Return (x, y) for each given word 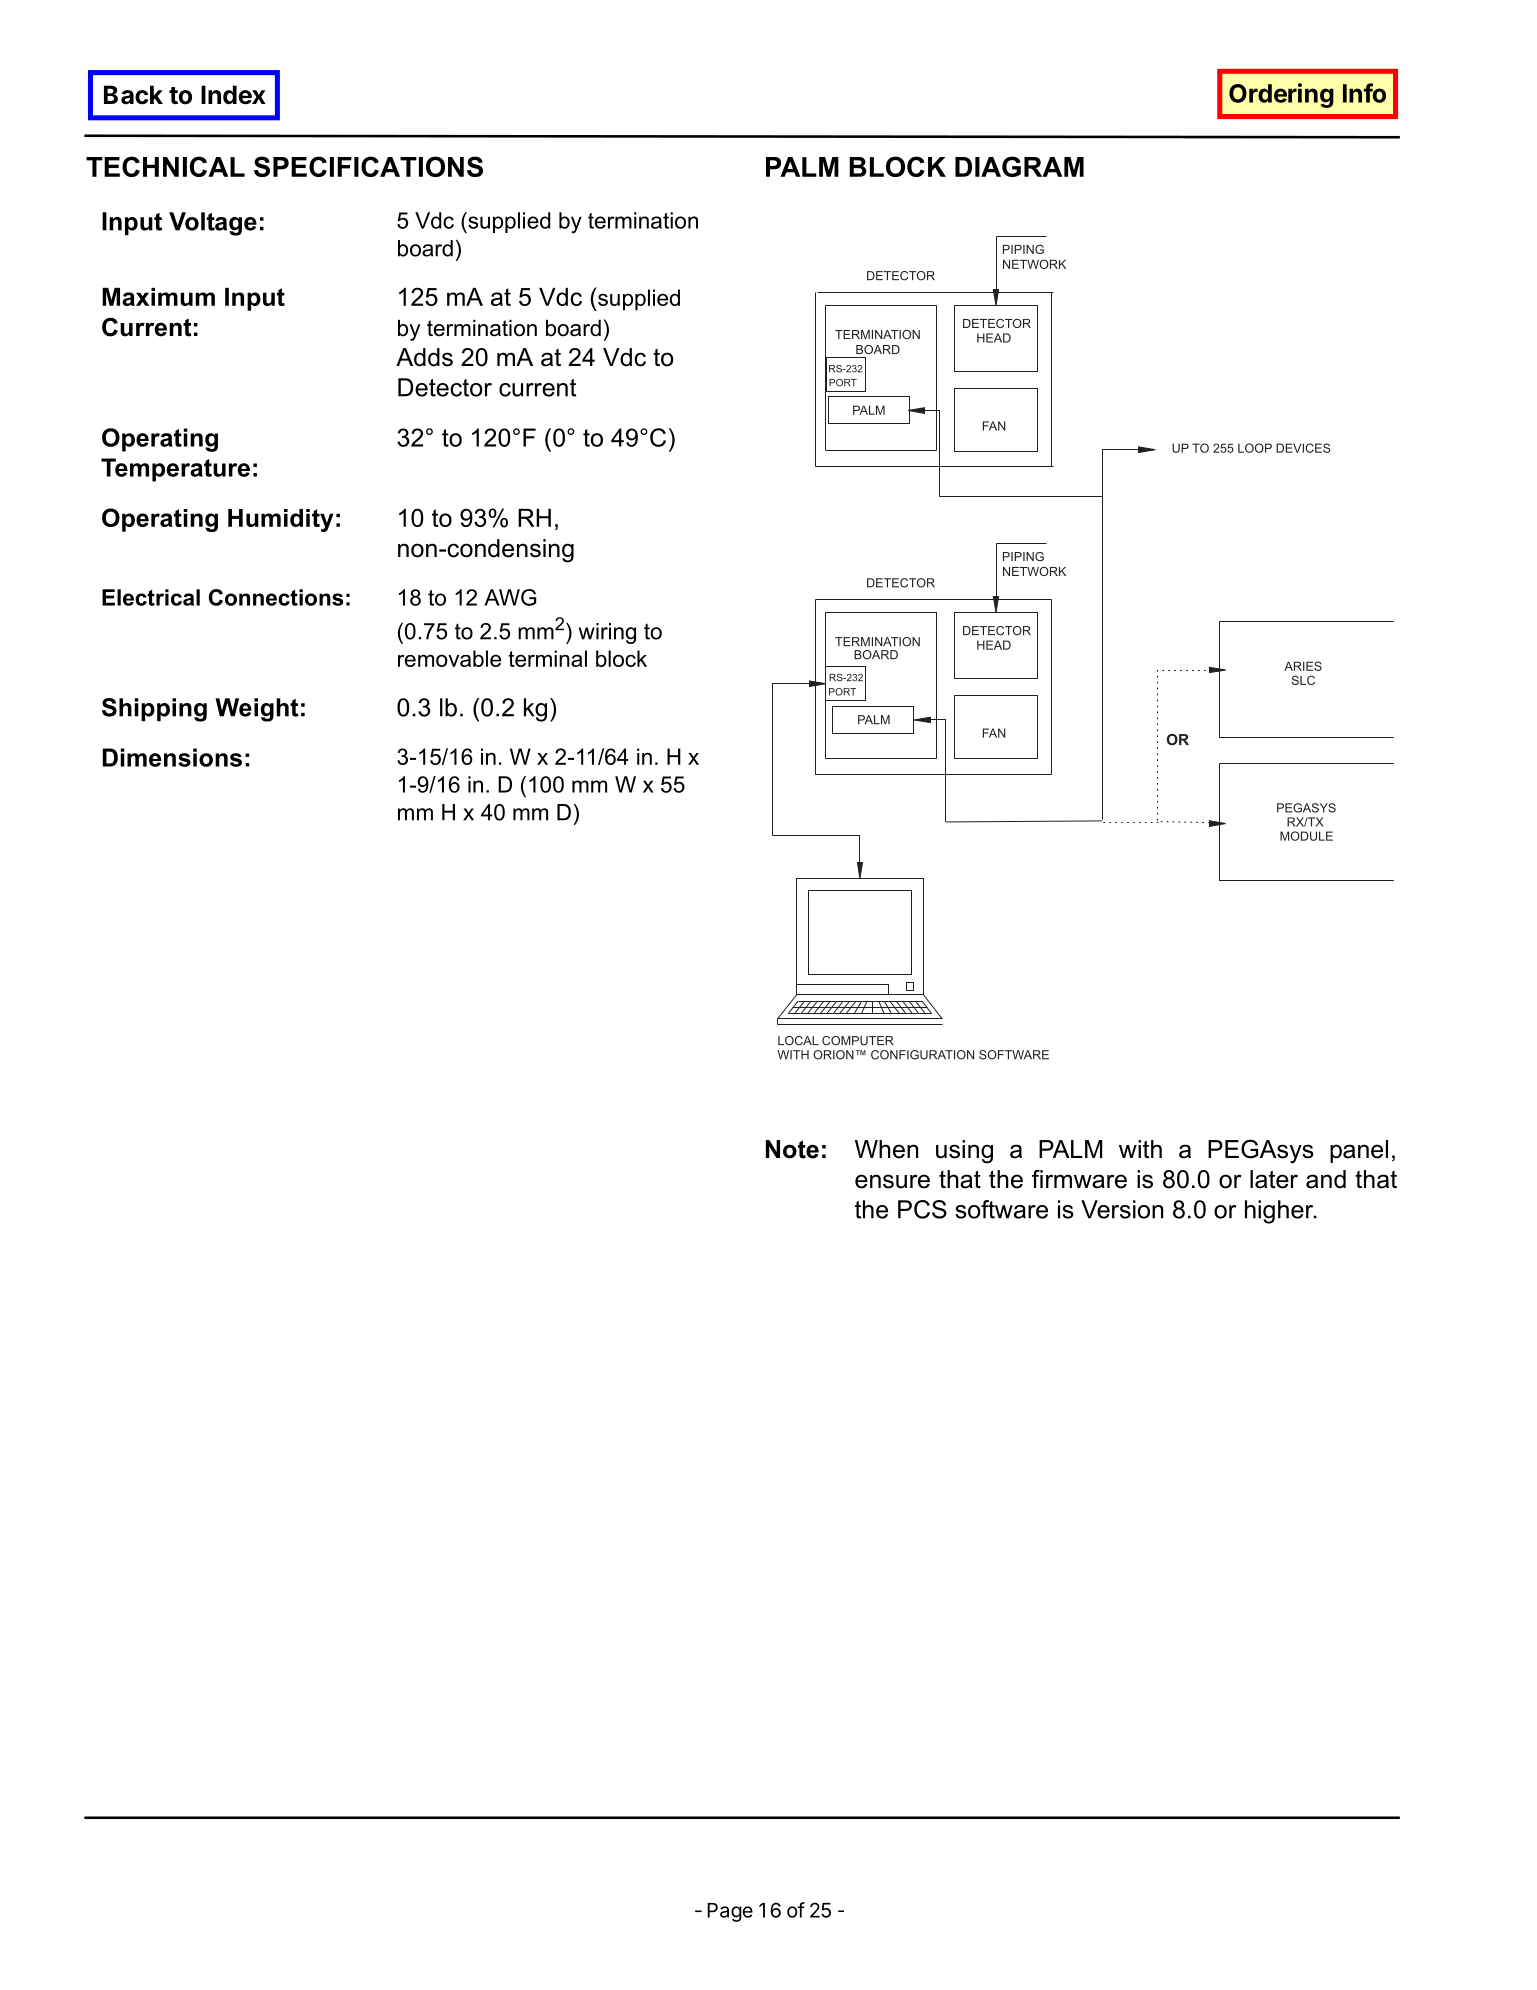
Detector (445, 387)
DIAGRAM (1019, 166)
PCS (922, 1209)
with (1140, 1149)
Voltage (213, 224)
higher (1280, 1212)
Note (792, 1149)
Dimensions (172, 757)
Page (730, 1912)
